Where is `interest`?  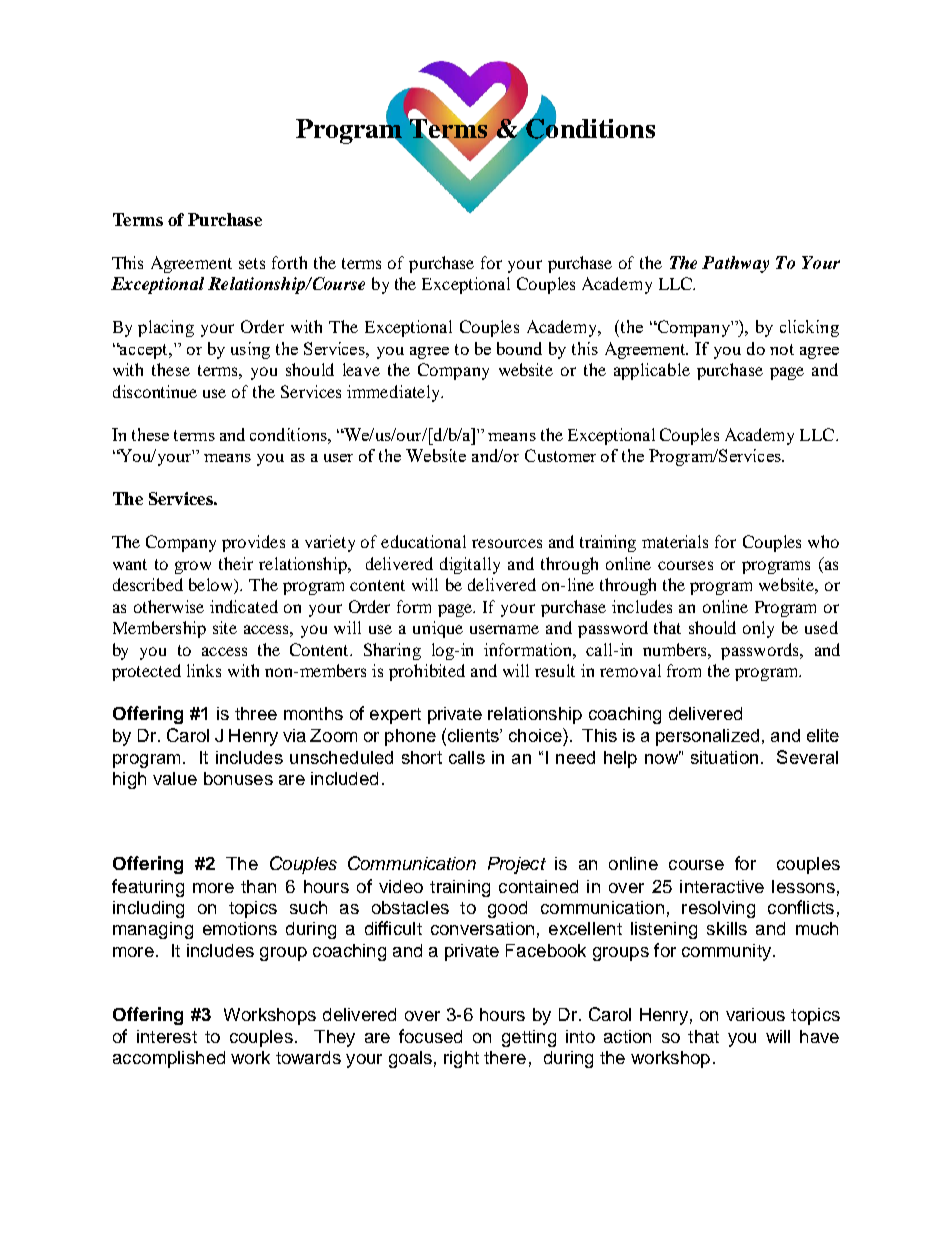 interest is located at coordinates (167, 1036).
